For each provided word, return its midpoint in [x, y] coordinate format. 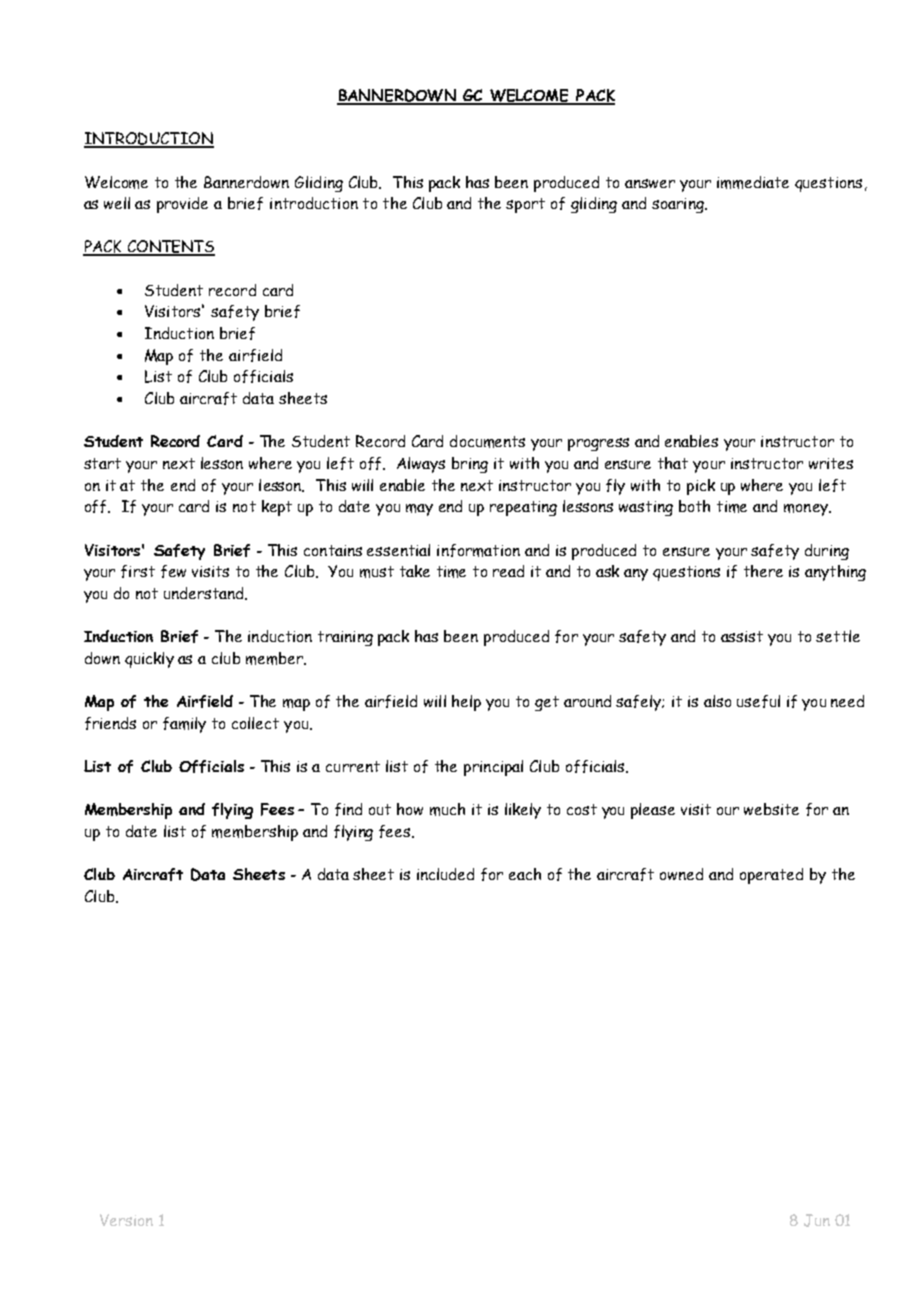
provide [182, 205]
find [348, 809]
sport [525, 205]
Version [126, 1220]
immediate [753, 182]
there [763, 571]
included [445, 874]
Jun [817, 1220]
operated [771, 876]
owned [681, 874]
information [478, 550]
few [173, 571]
